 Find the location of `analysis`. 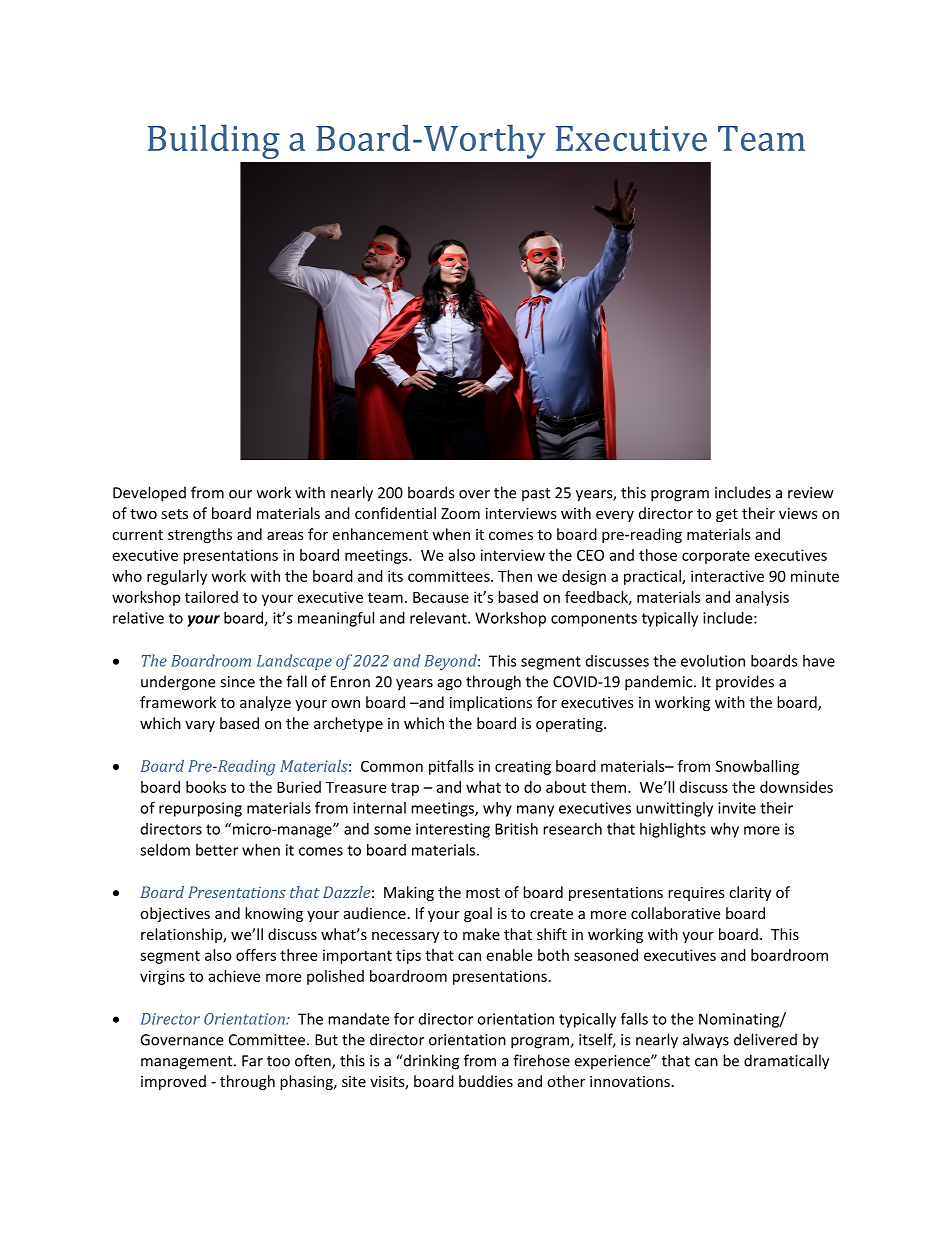

analysis is located at coordinates (762, 598).
